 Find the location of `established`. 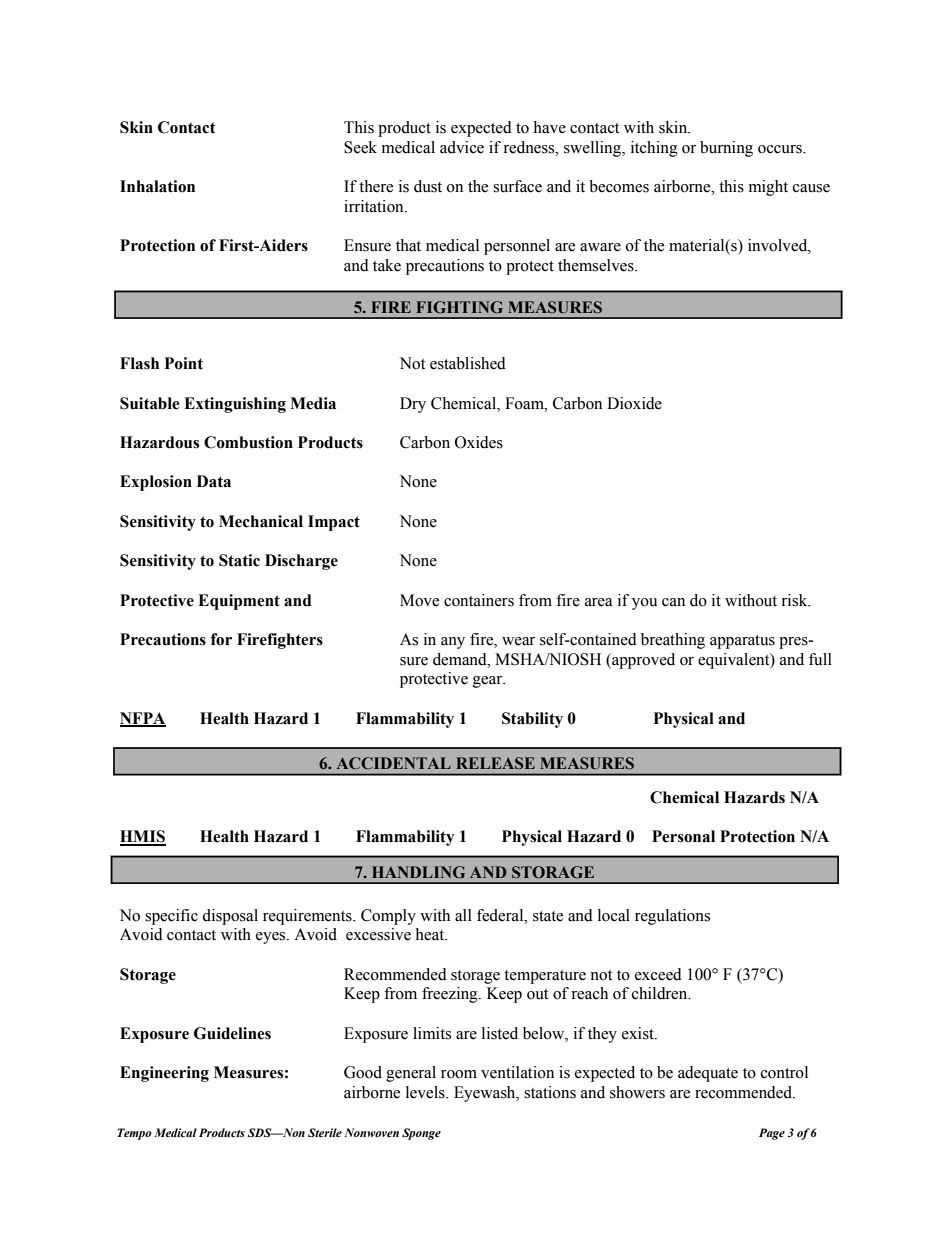

established is located at coordinates (468, 363).
